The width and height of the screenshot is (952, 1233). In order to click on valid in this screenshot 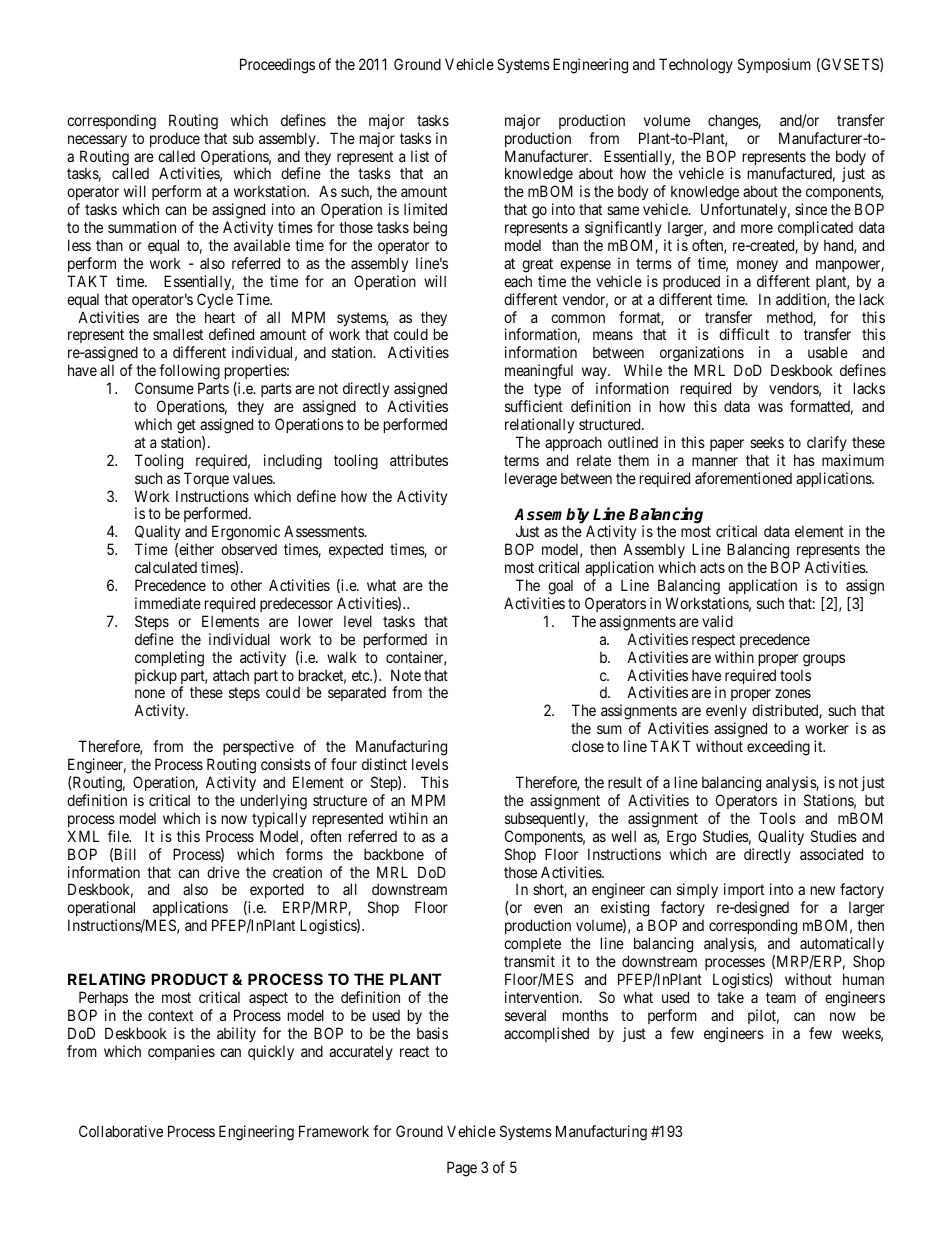, I will do `click(717, 621)`.
